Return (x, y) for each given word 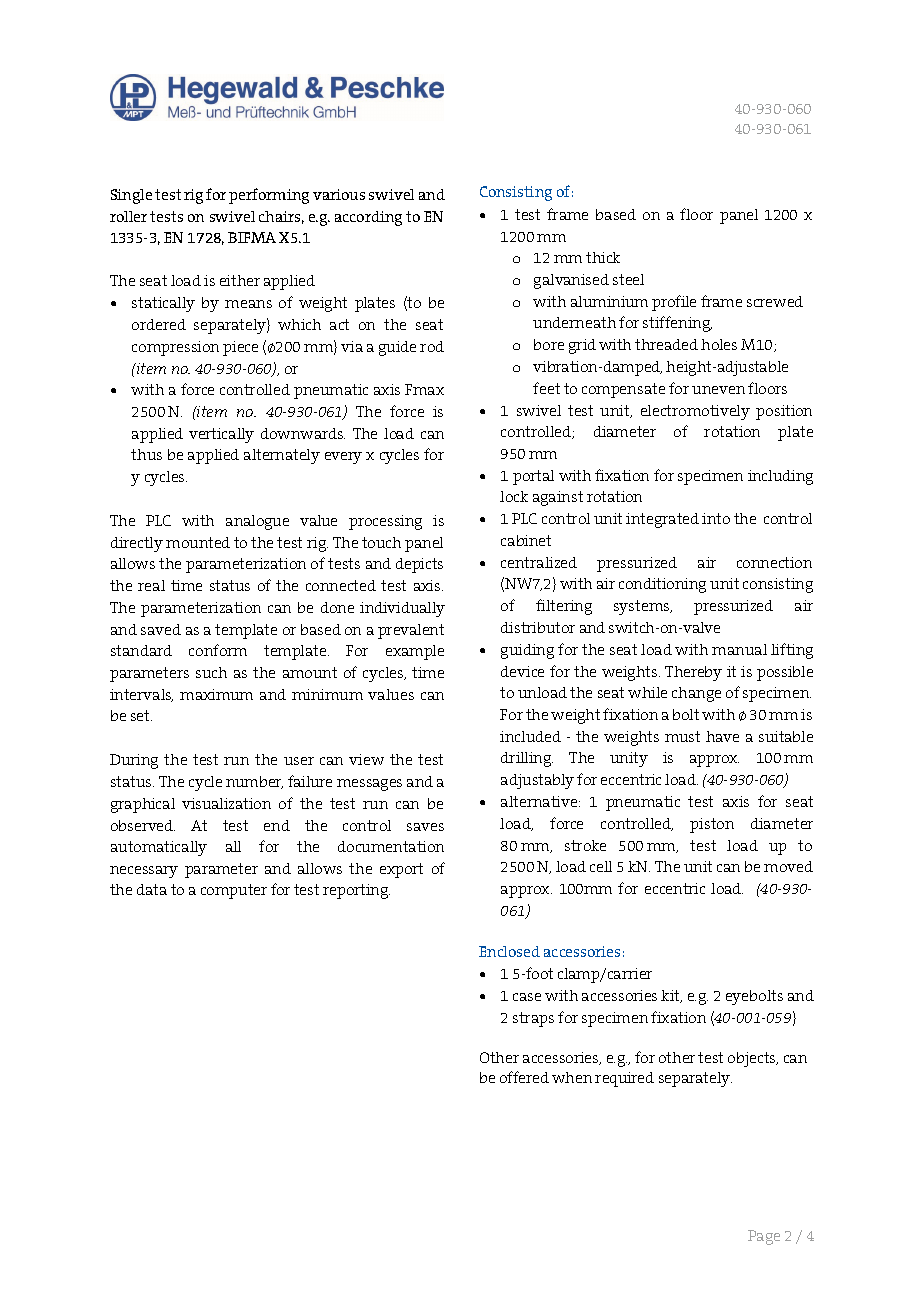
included (530, 736)
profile (674, 303)
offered (524, 1077)
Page (764, 1237)
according (368, 218)
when (572, 1077)
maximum (216, 694)
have (722, 736)
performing (269, 196)
